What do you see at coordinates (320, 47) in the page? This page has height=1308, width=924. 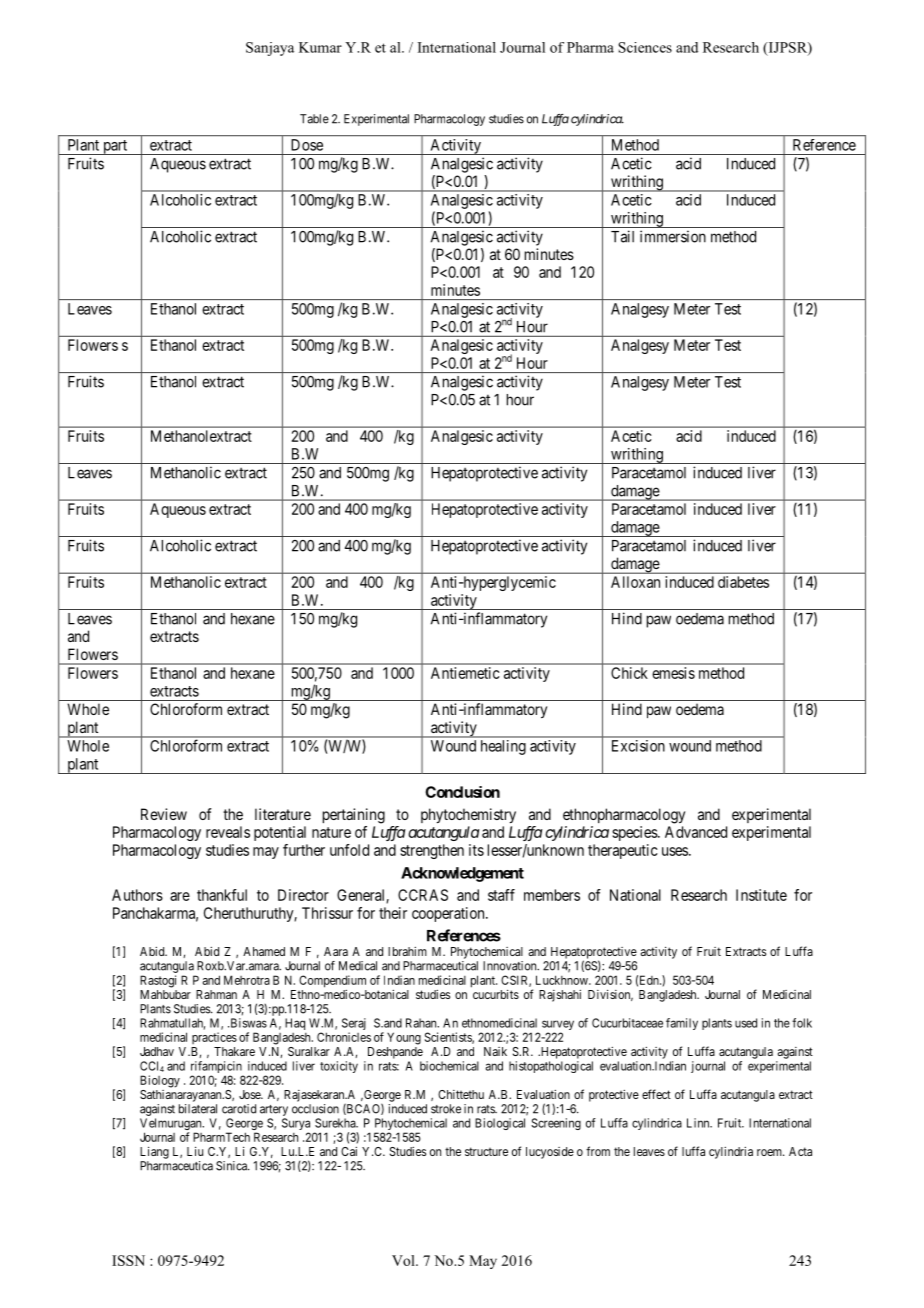 I see `Kumar` at bounding box center [320, 47].
